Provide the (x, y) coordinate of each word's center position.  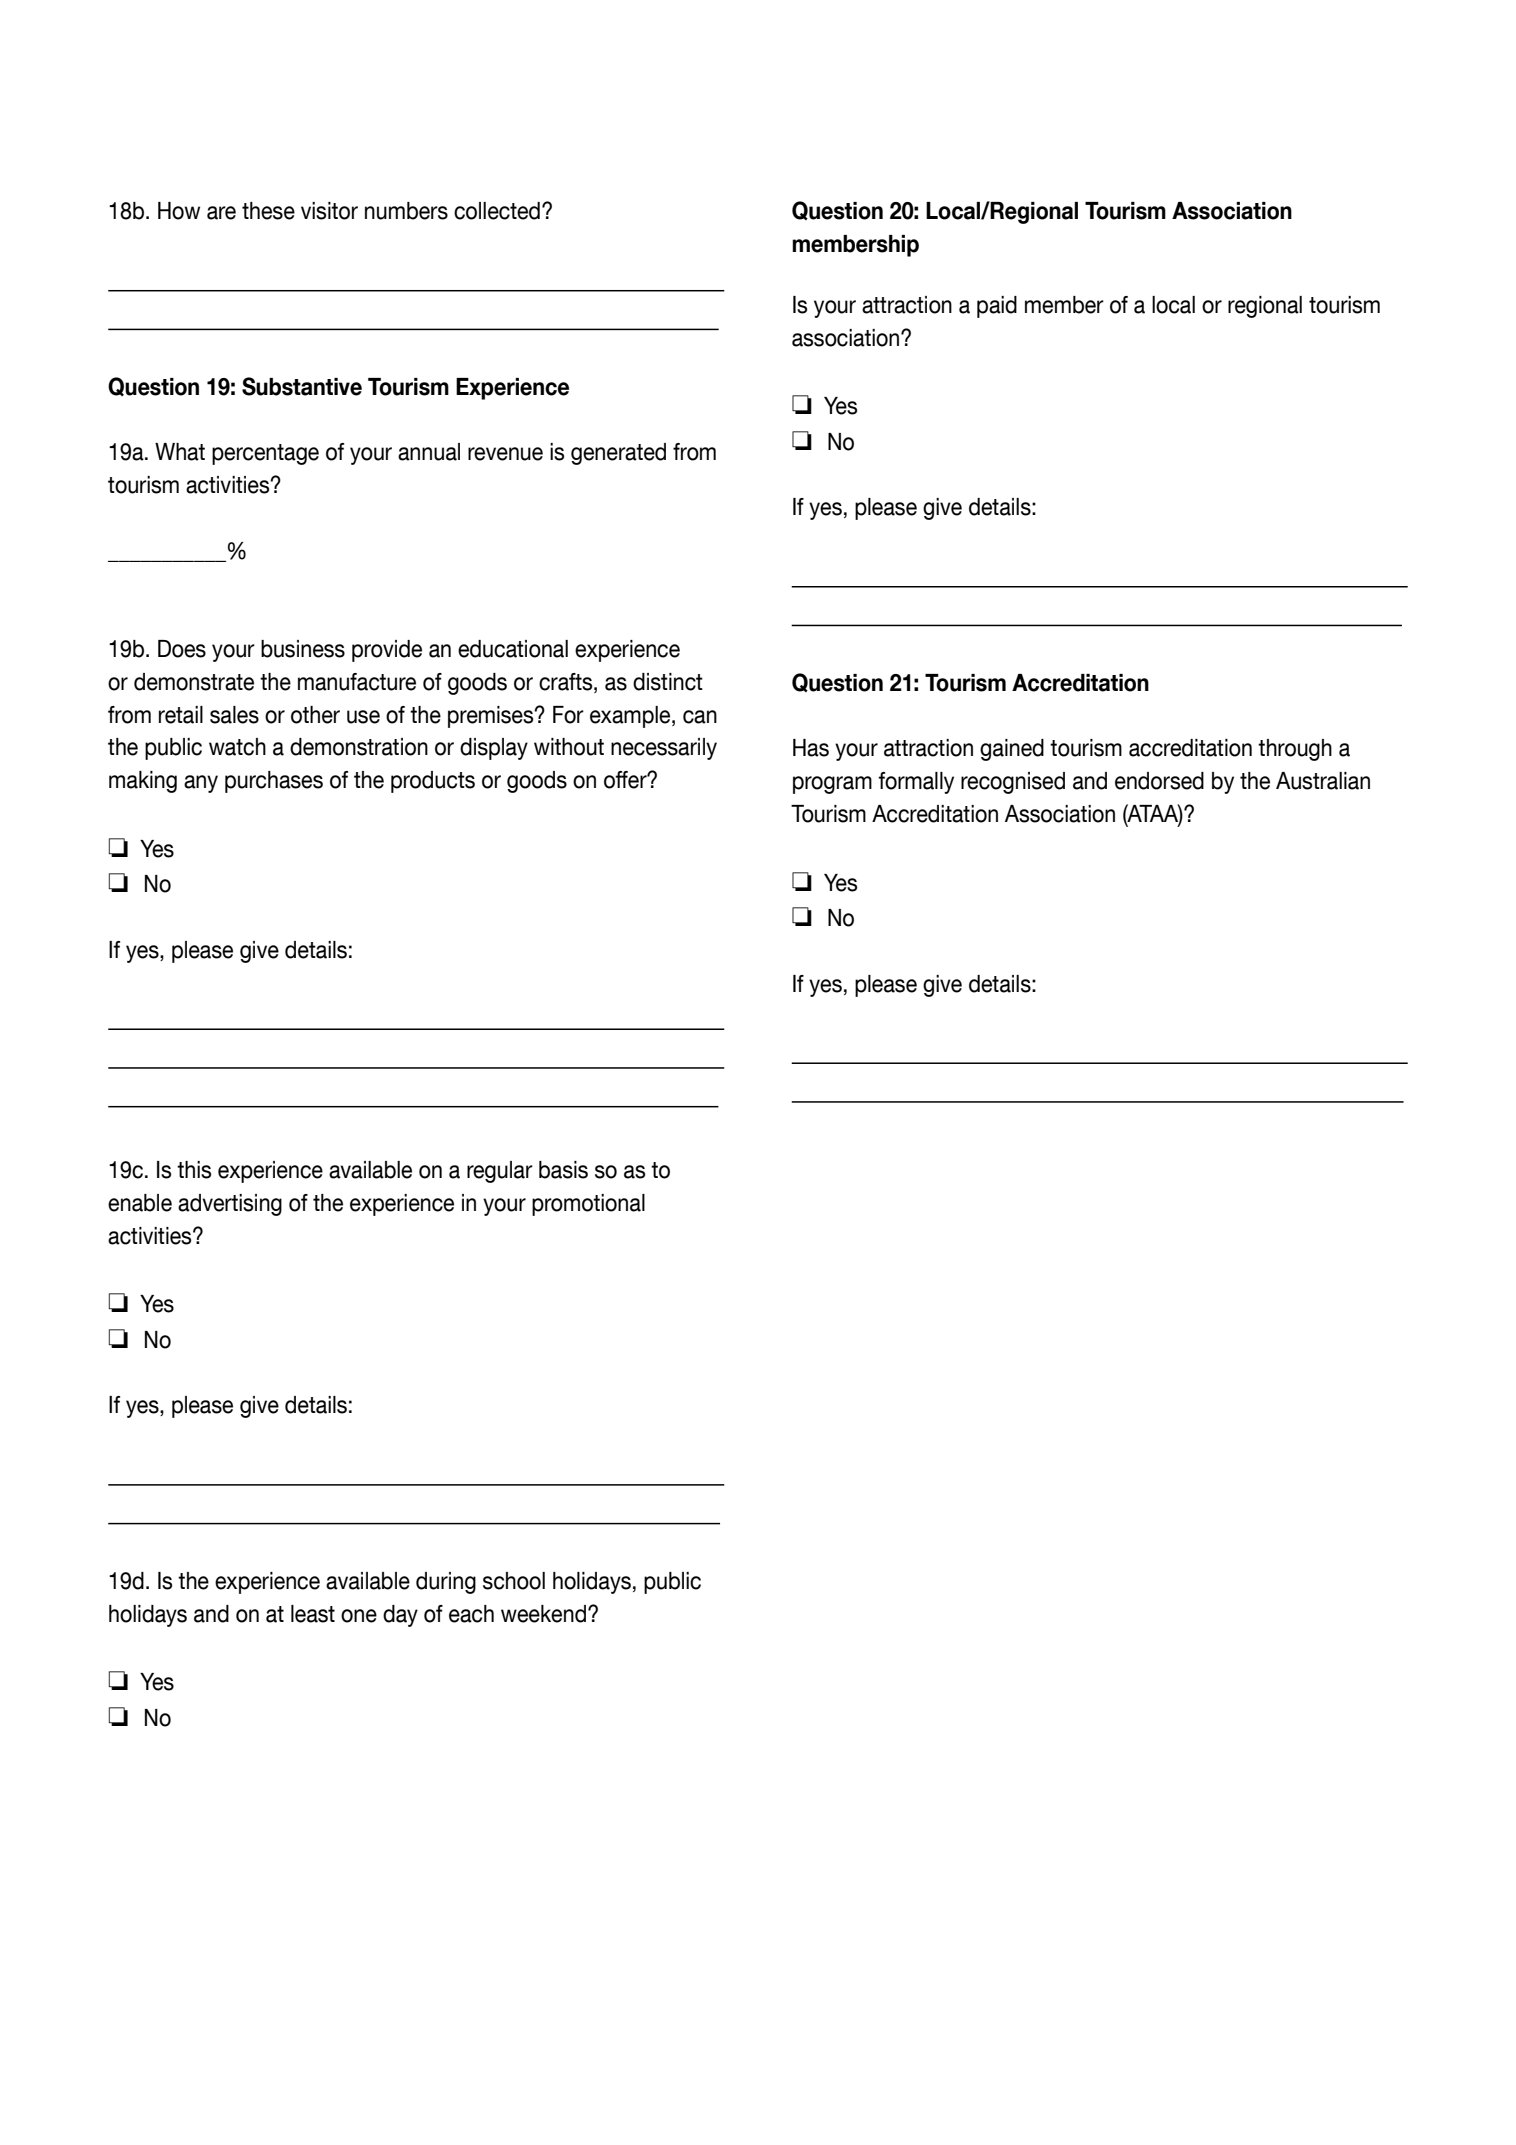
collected (497, 211)
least (313, 1614)
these (268, 211)
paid (997, 307)
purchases (274, 782)
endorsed (1159, 781)
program (832, 785)
